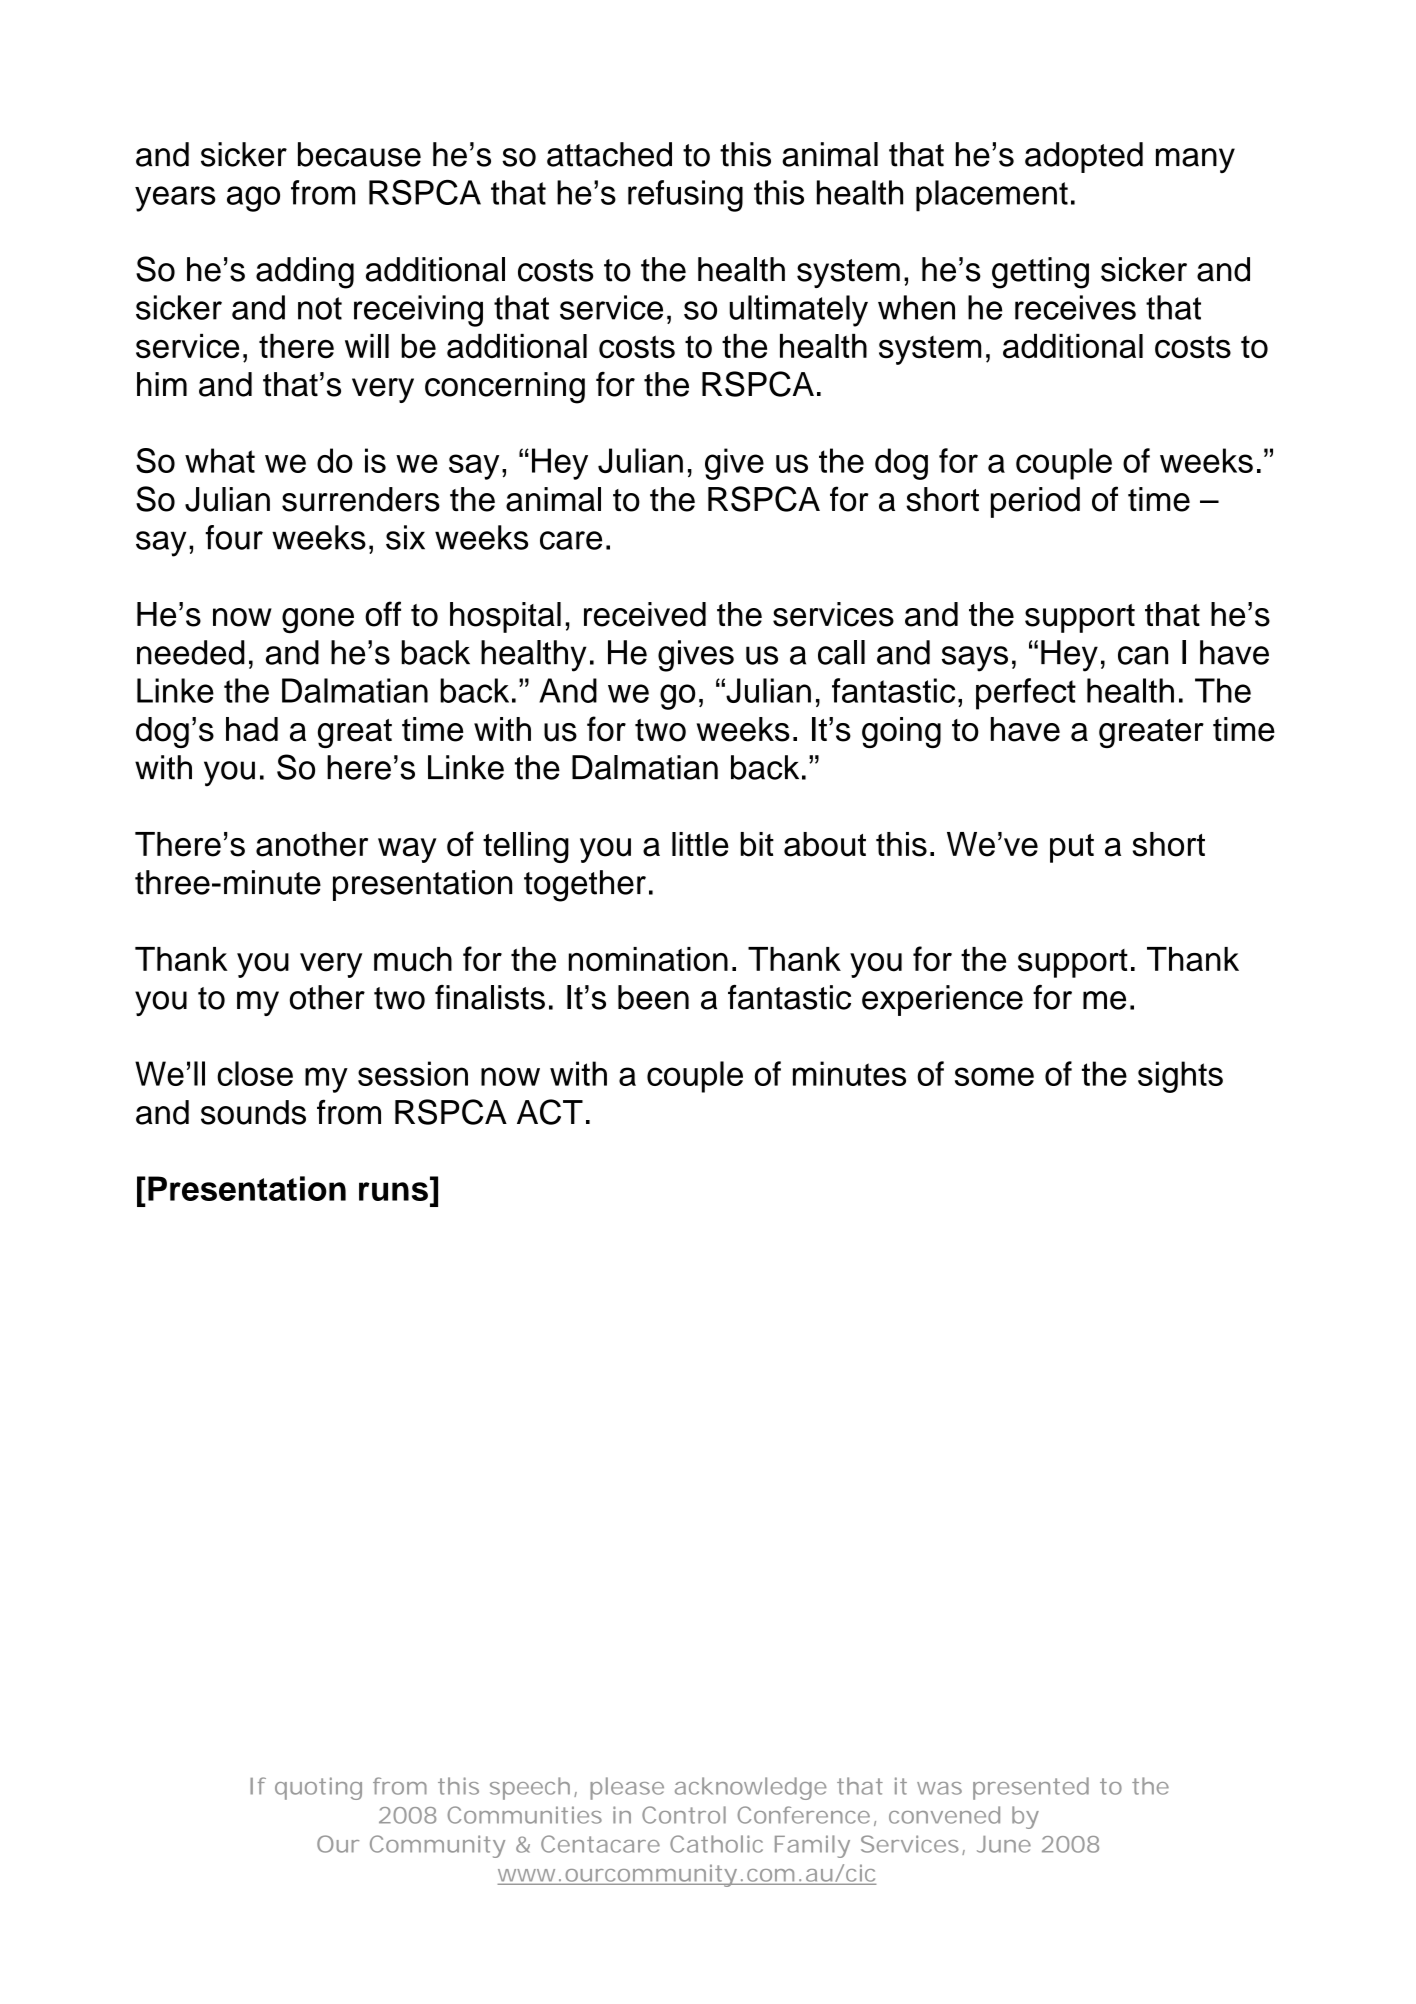  Describe the element at coordinates (393, 1191) in the document. I see `runs` at that location.
